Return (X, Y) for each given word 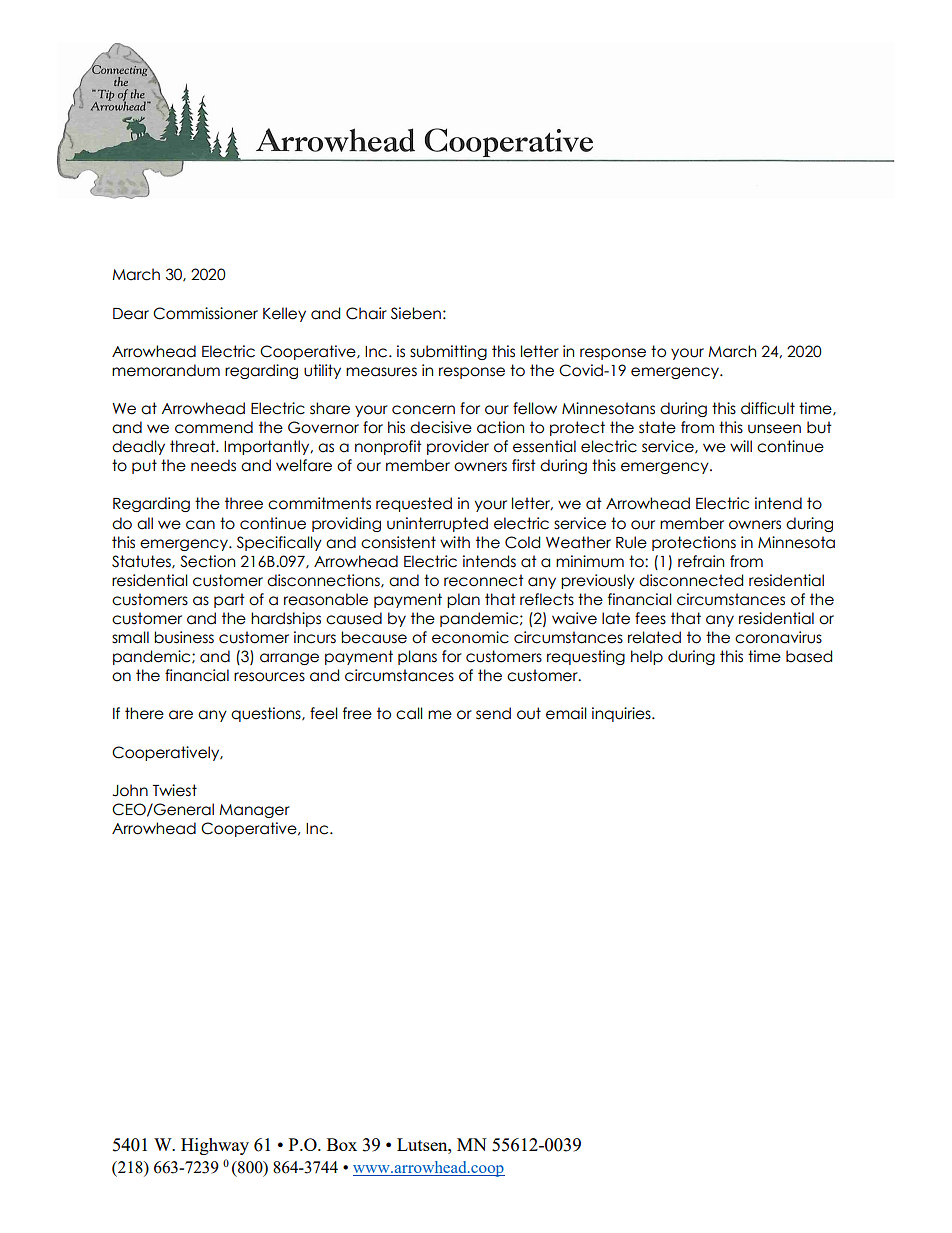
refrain (701, 561)
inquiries (622, 714)
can (200, 525)
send (493, 713)
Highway (215, 1146)
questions (267, 714)
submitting (448, 352)
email (566, 713)
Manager (254, 811)
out (529, 713)
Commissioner (205, 313)
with (455, 542)
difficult (768, 408)
